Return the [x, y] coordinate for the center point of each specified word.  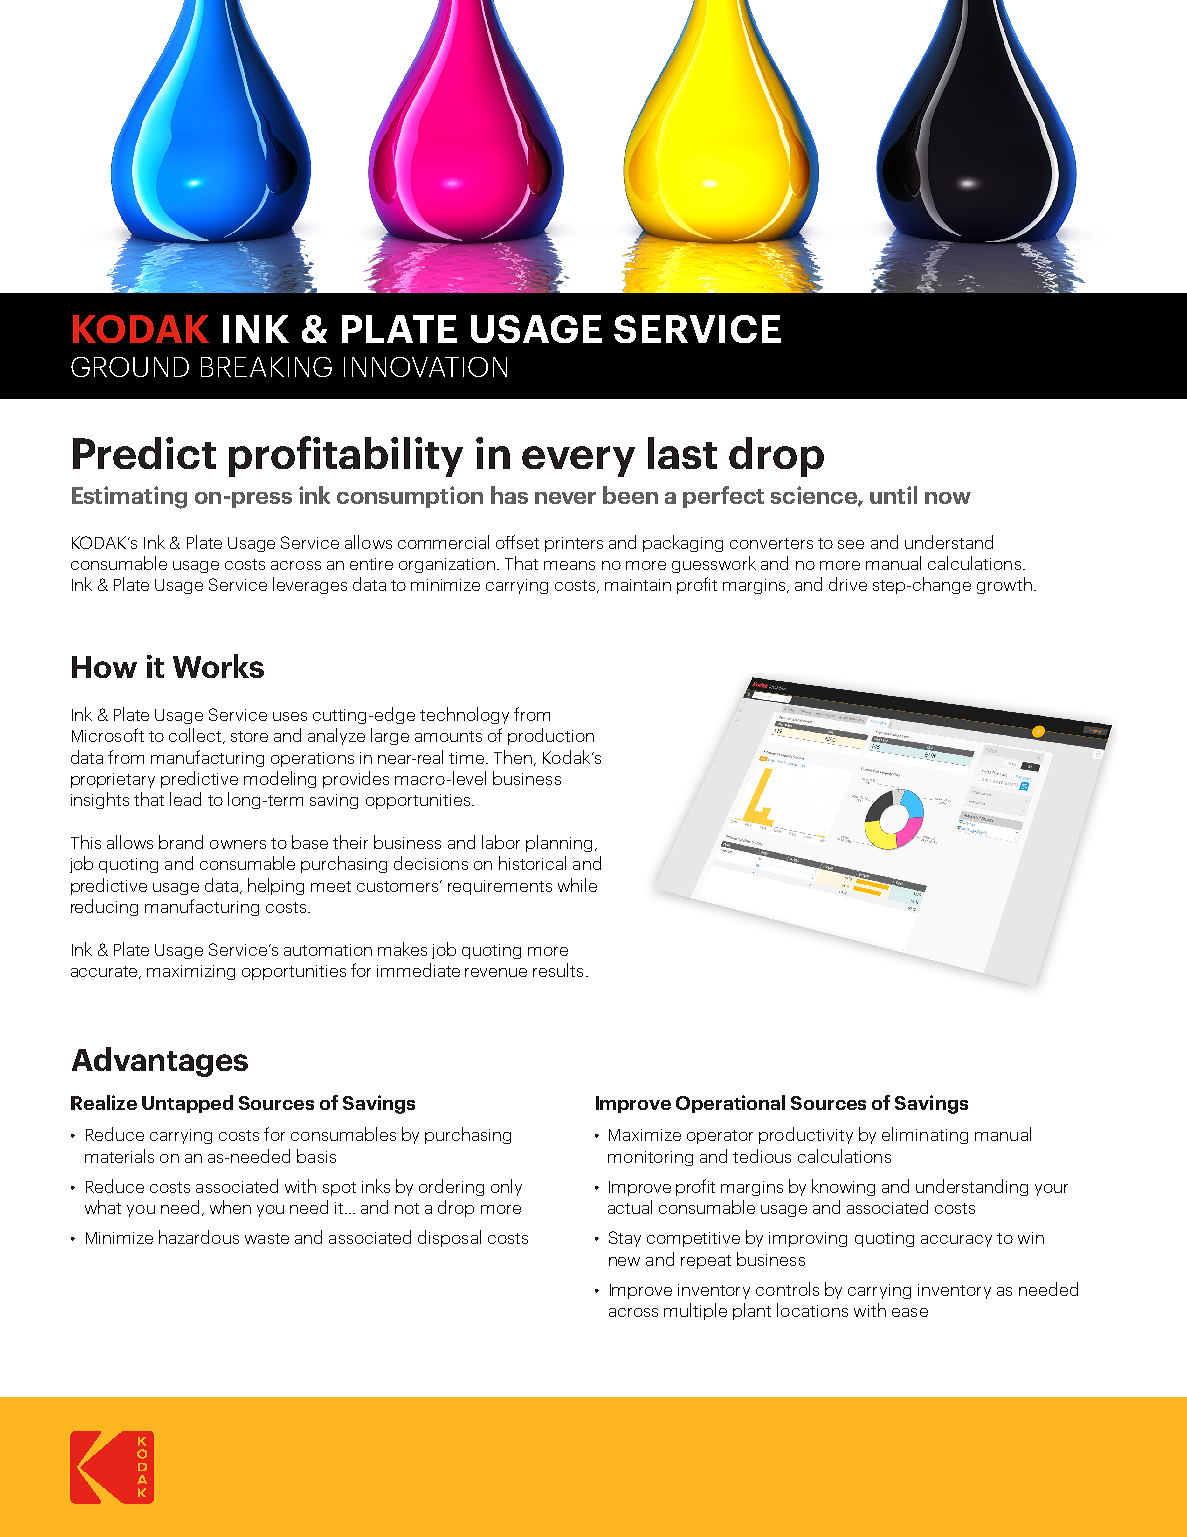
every [578, 461]
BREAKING [266, 367]
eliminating [925, 1135]
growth [1004, 585]
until [893, 495]
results [558, 970]
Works [218, 666]
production [551, 736]
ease [910, 1312]
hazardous [199, 1237]
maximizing [191, 972]
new [624, 1261]
